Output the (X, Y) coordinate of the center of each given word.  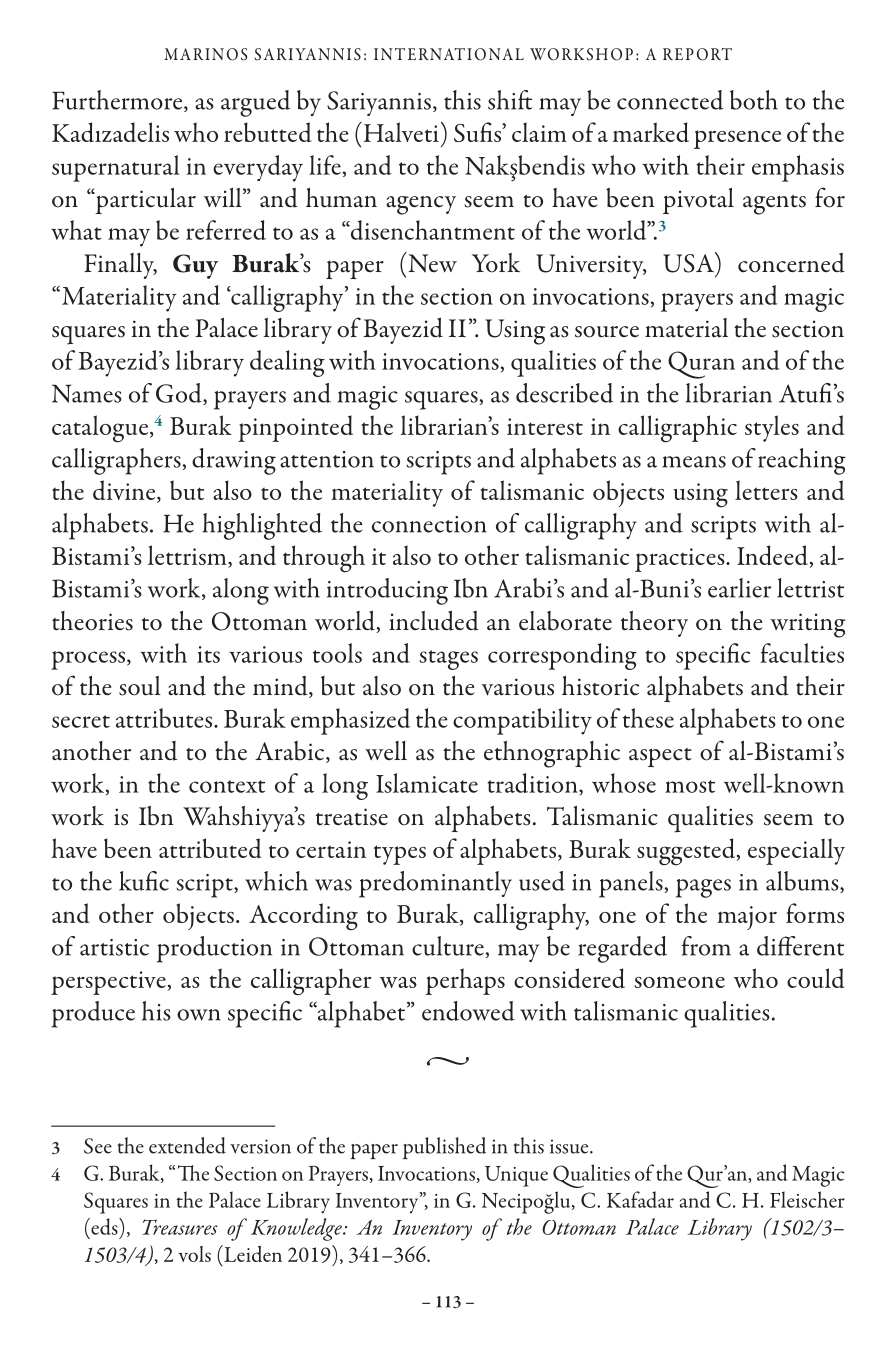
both (754, 100)
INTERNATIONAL (449, 54)
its (208, 654)
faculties (802, 653)
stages (448, 660)
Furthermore (118, 101)
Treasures (180, 1227)
